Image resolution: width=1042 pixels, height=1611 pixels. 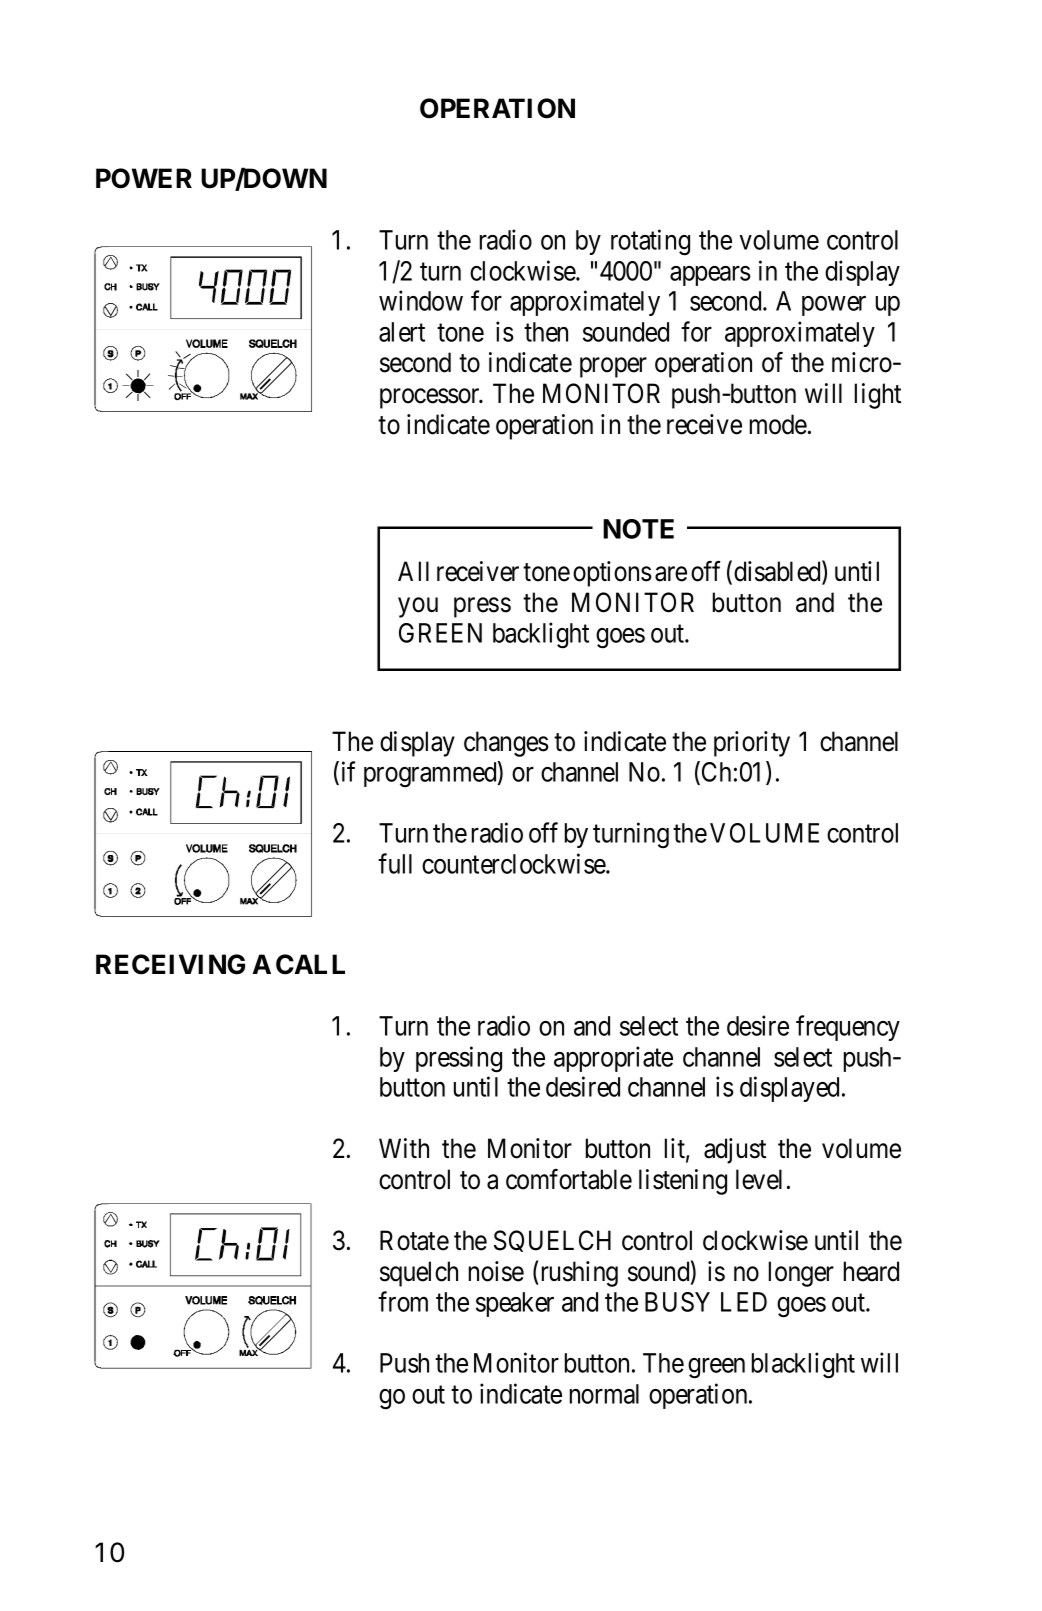 I want to click on then, so click(x=546, y=332).
